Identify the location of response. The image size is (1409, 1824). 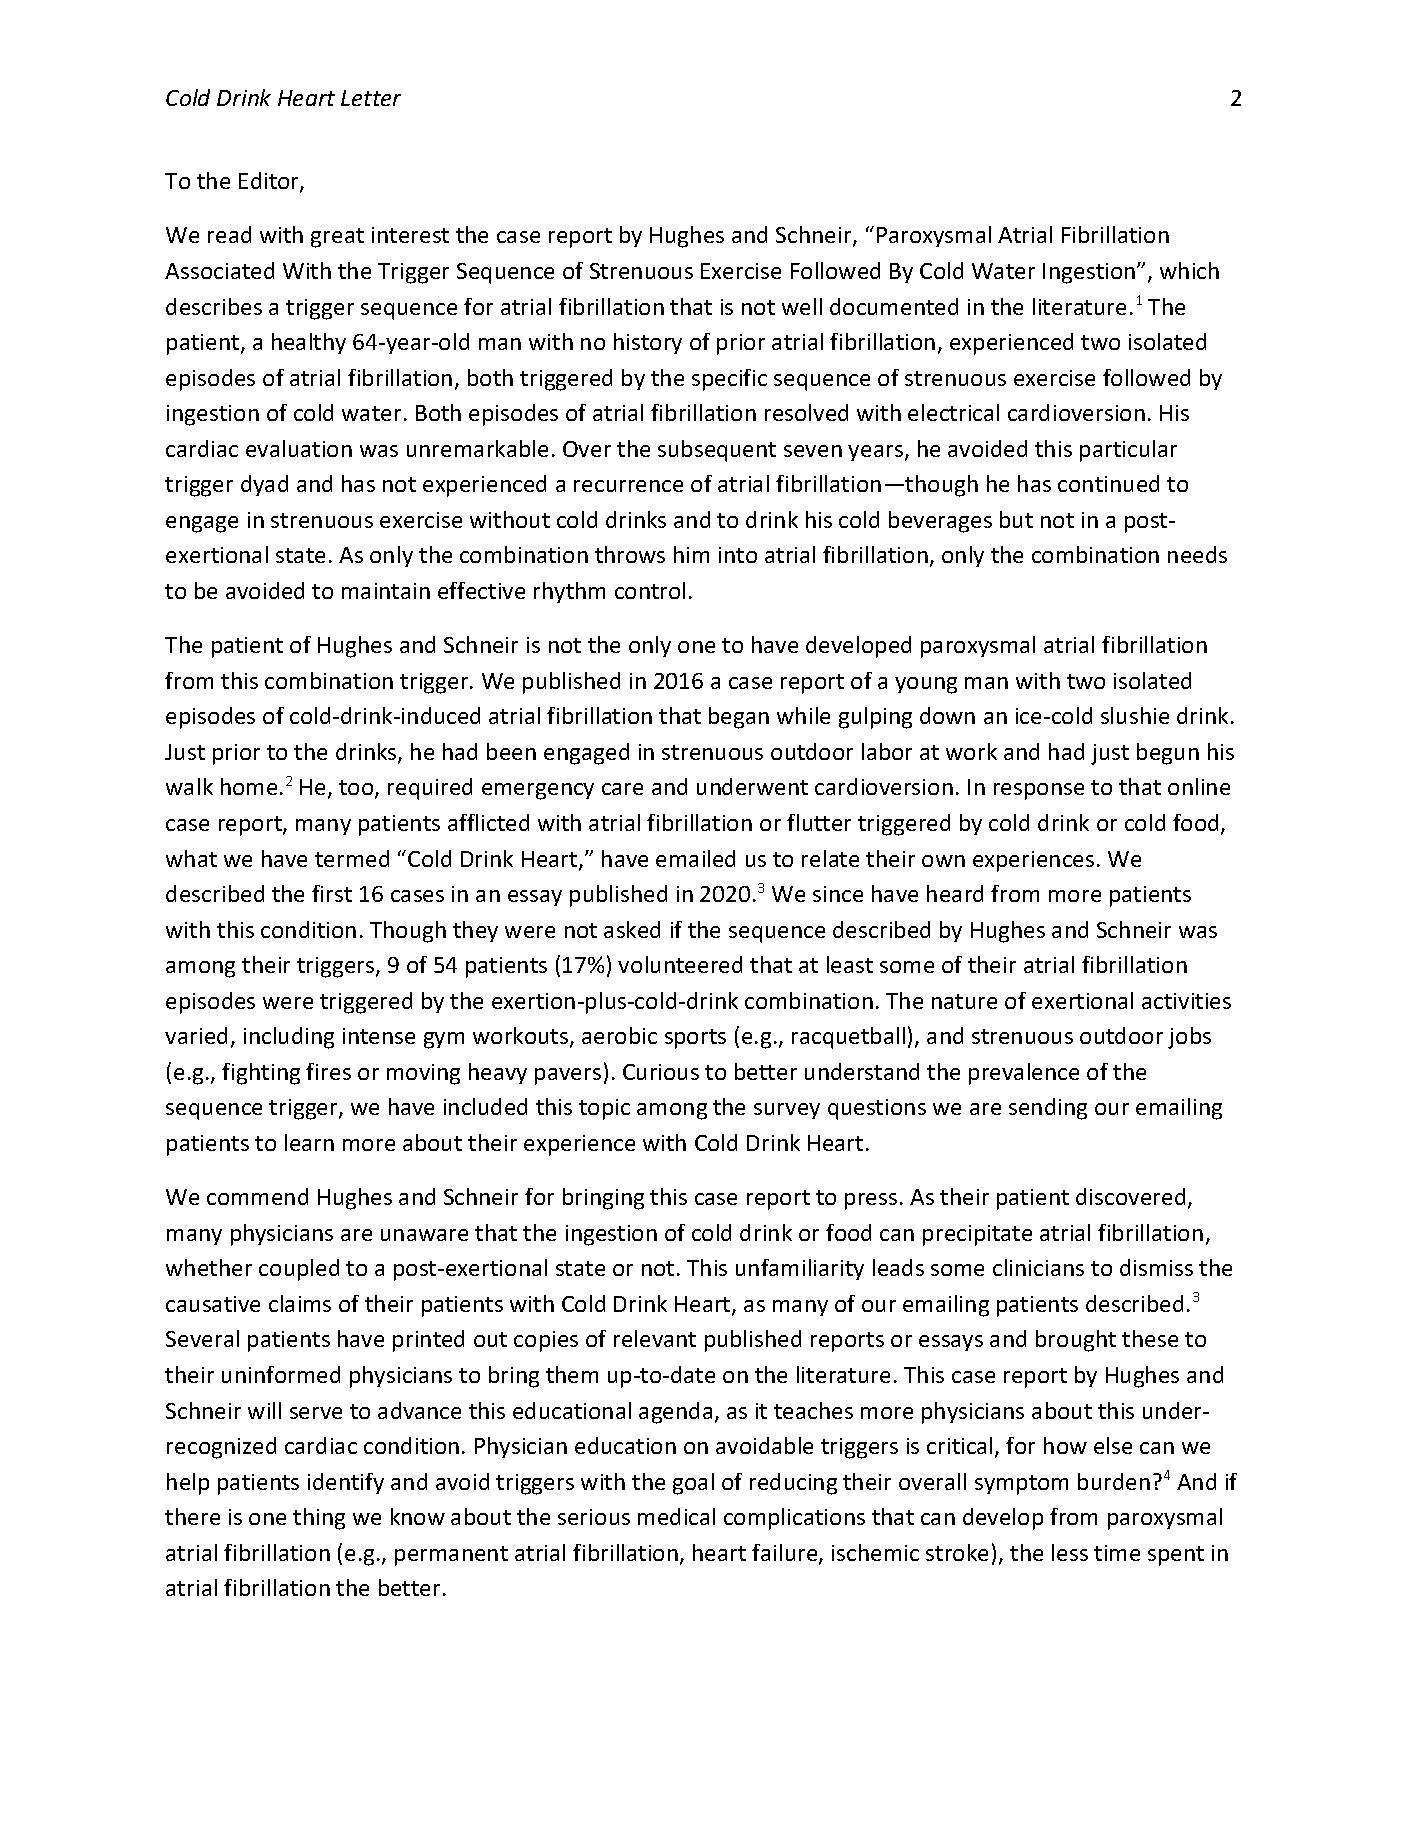
(1039, 791).
